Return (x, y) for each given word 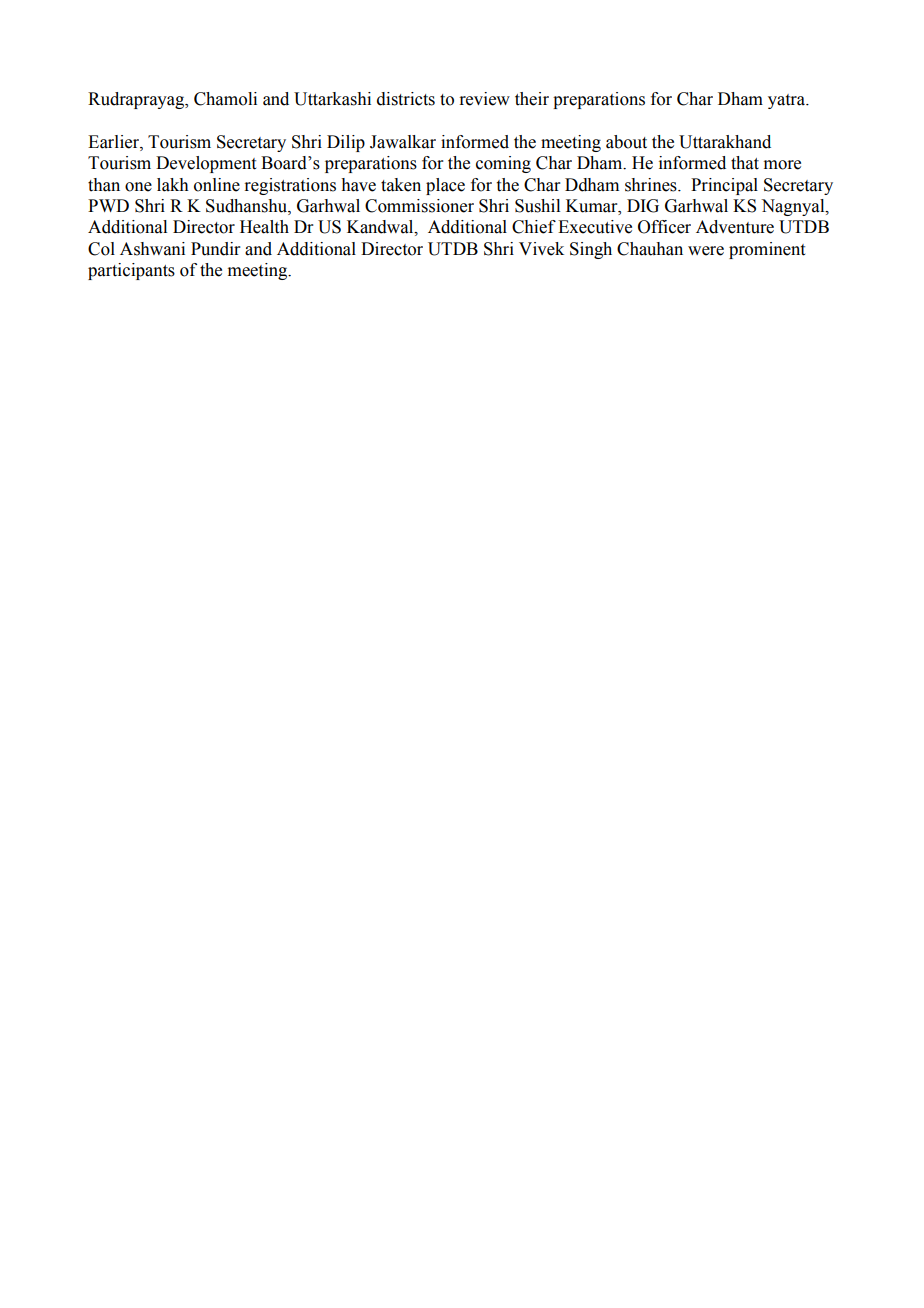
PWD (108, 205)
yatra (787, 101)
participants (131, 271)
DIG (643, 206)
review (484, 99)
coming (503, 164)
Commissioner (419, 206)
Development (206, 164)
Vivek (541, 249)
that (745, 163)
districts (406, 99)
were (706, 251)
